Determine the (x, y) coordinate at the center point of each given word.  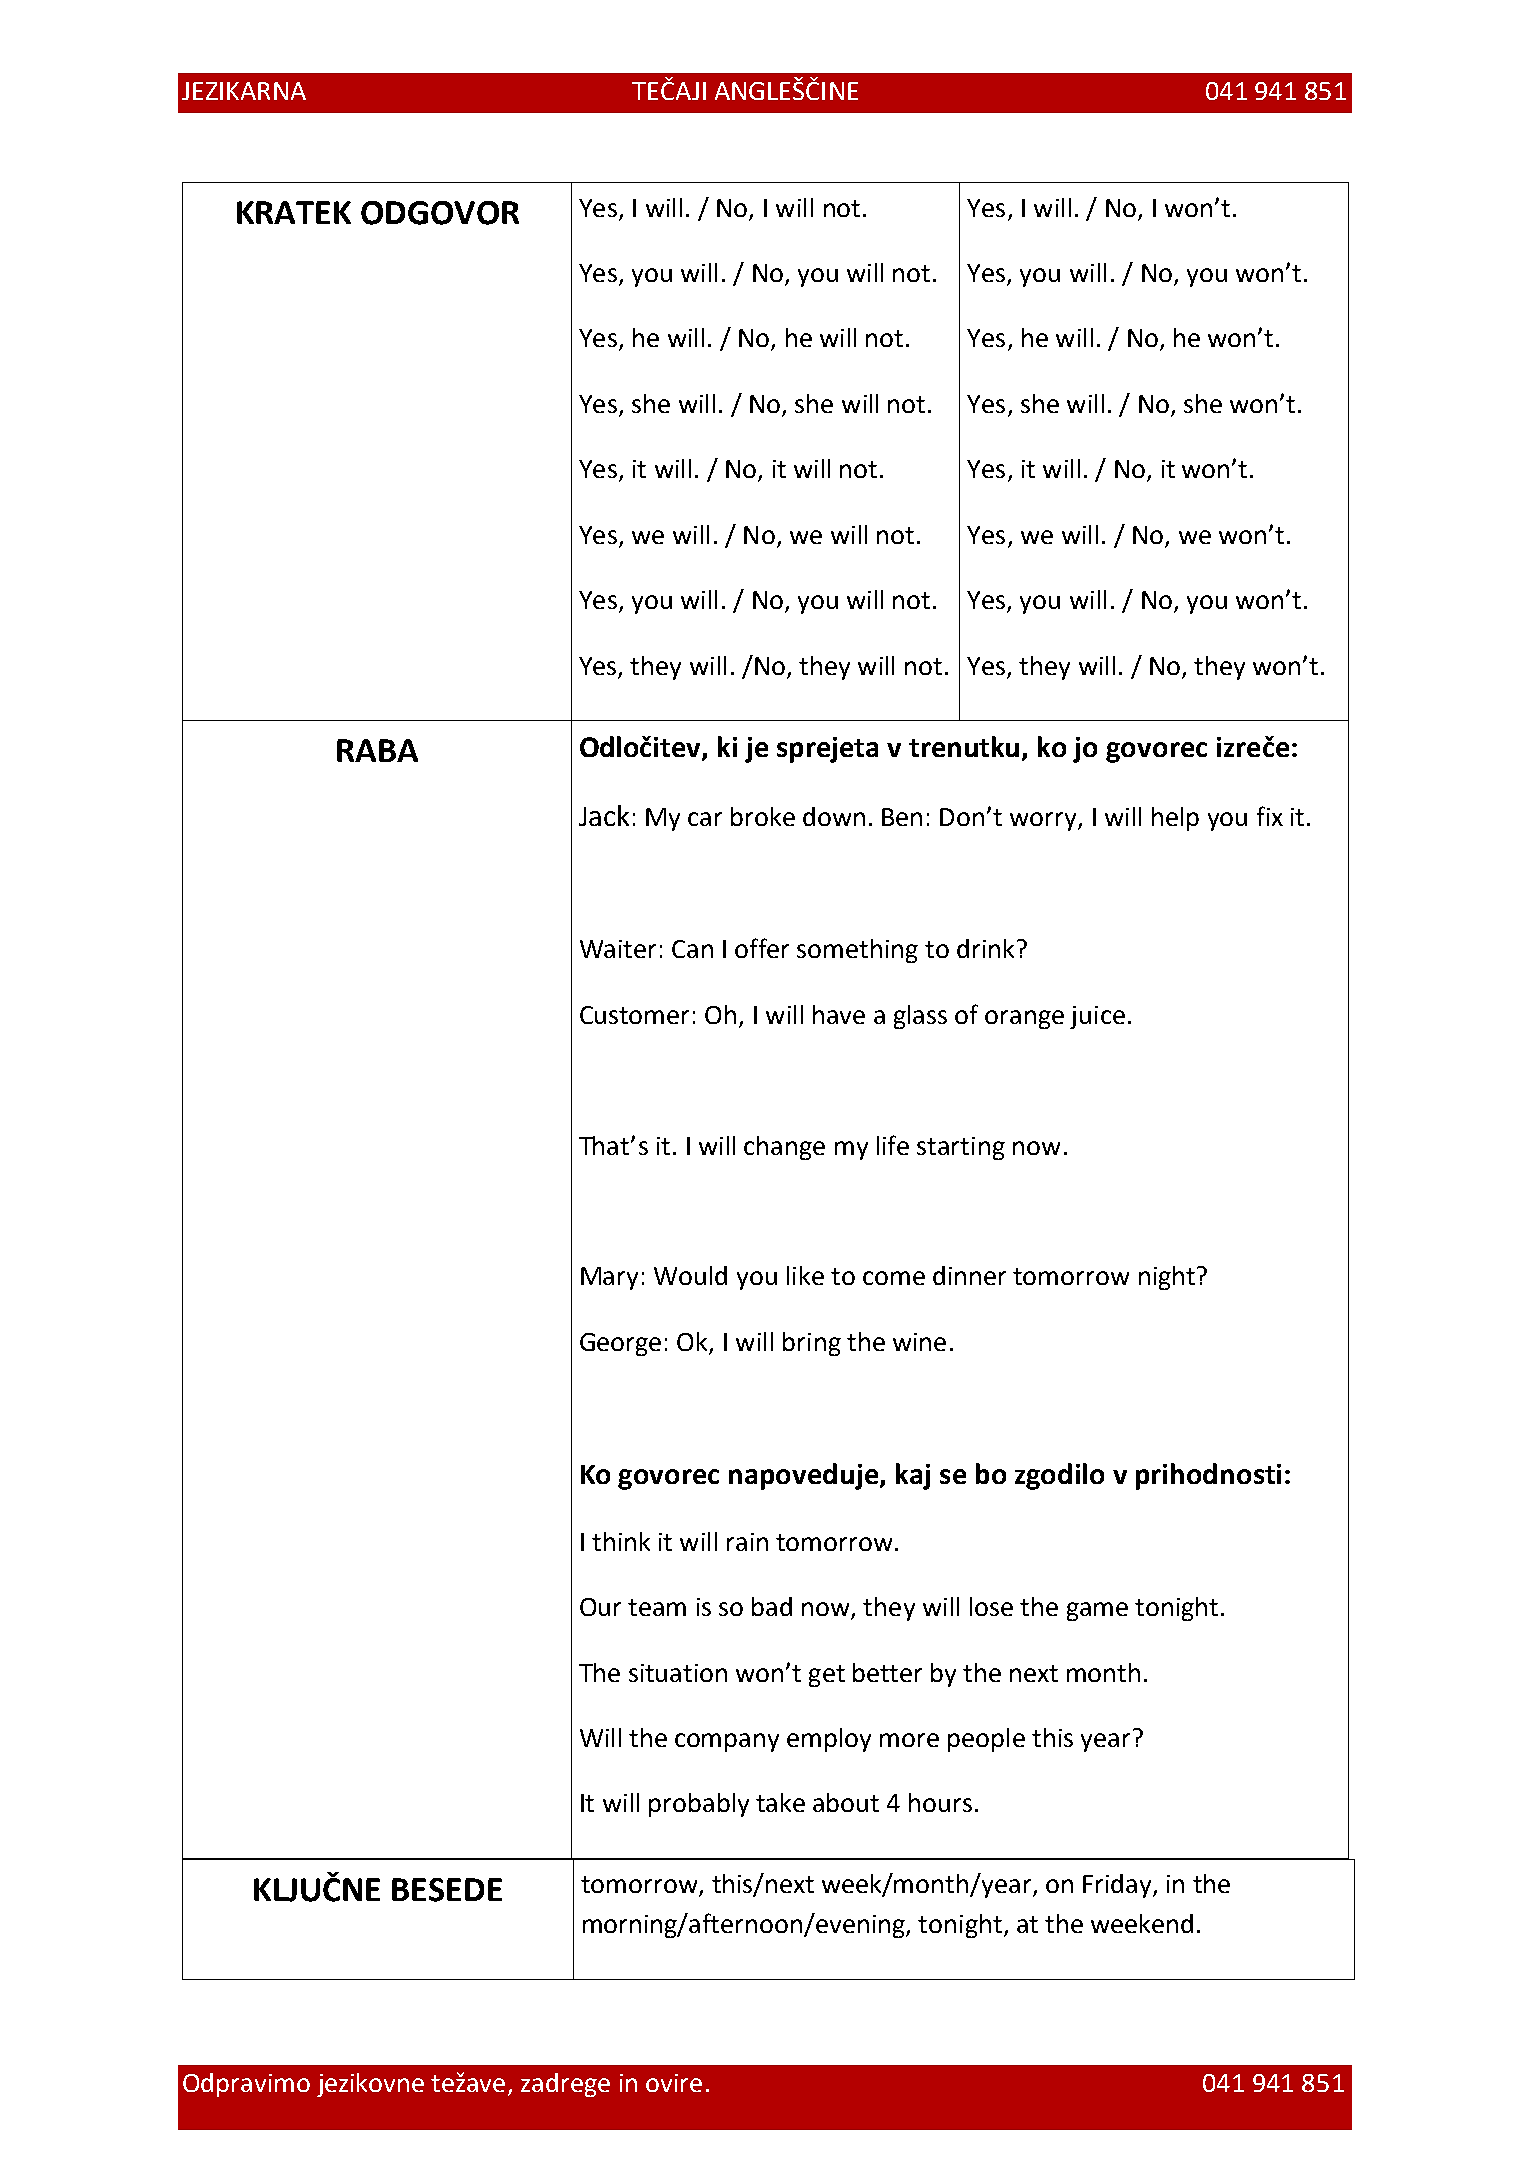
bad (772, 1606)
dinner (969, 1275)
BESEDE (447, 1890)
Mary (609, 1278)
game (1097, 1611)
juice (1097, 1017)
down (834, 816)
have (839, 1014)
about (846, 1802)
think (621, 1541)
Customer (634, 1015)
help (1175, 819)
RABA (377, 750)
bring (812, 1344)
